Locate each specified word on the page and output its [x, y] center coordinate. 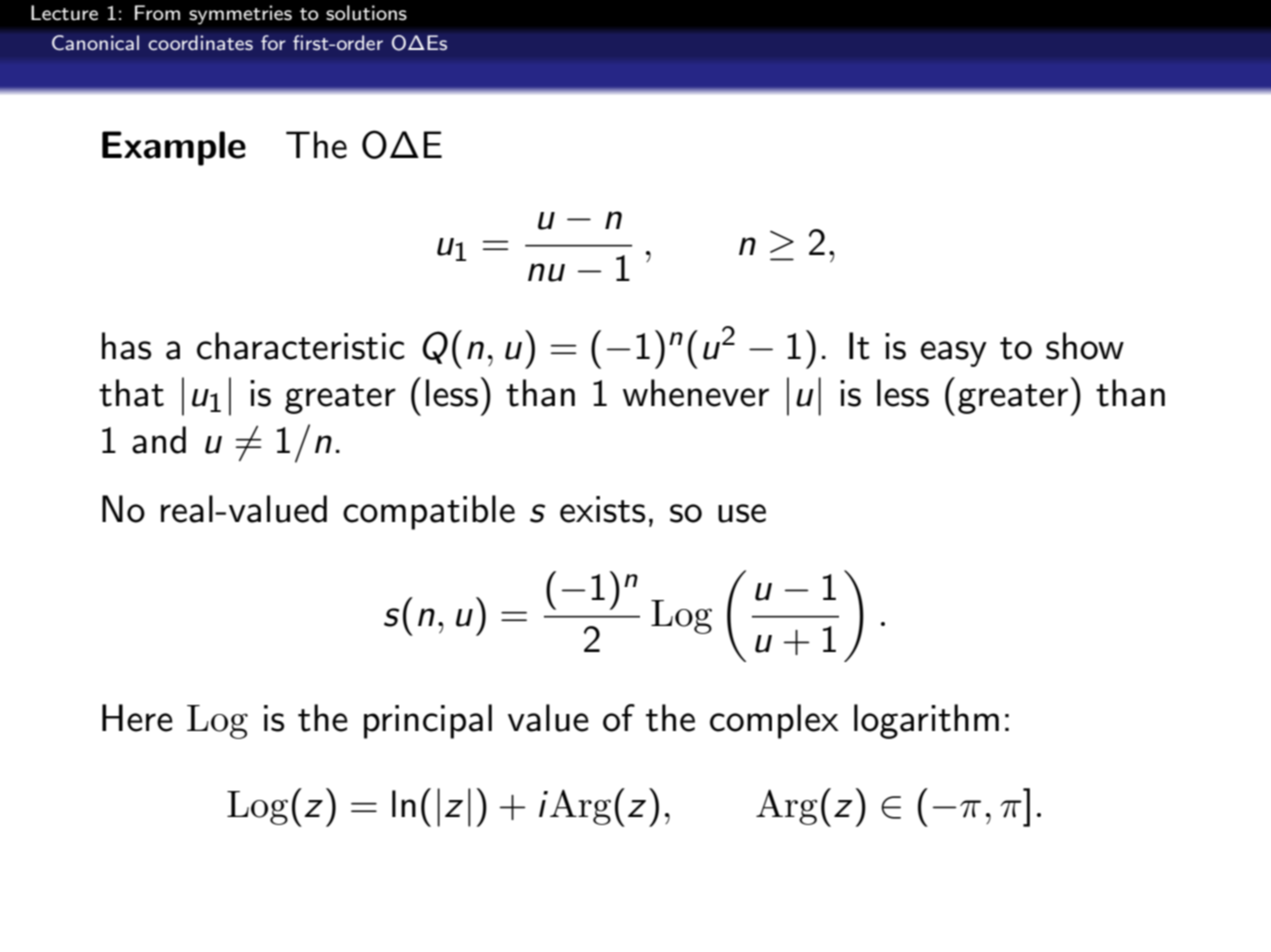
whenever [696, 393]
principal [428, 721]
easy [954, 354]
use [742, 513]
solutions [366, 13]
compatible [429, 512]
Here [137, 718]
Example [174, 148]
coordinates [200, 42]
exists [602, 509]
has [126, 346]
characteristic [301, 346]
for [273, 42]
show [1085, 346]
